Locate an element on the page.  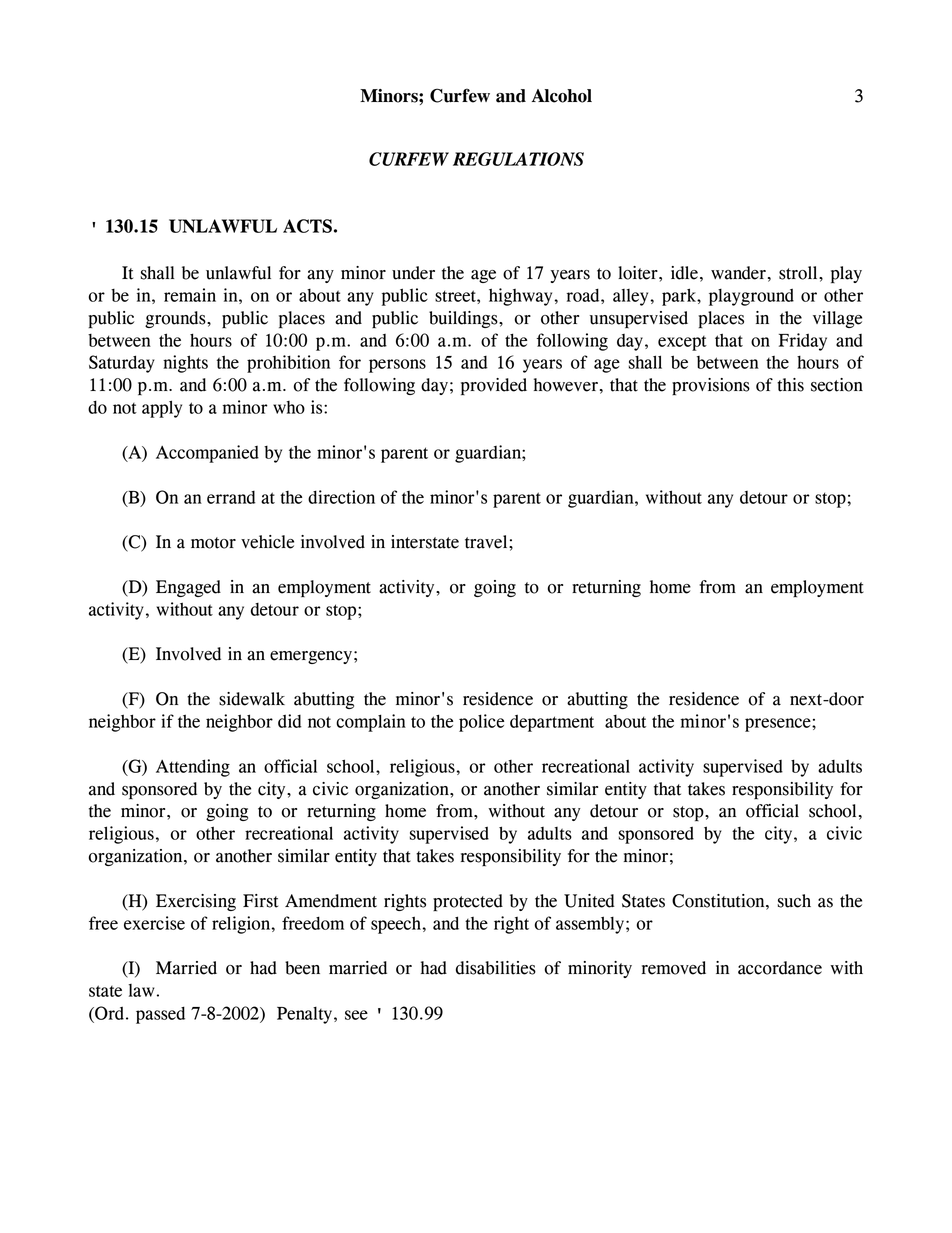
provided is located at coordinates (494, 386).
